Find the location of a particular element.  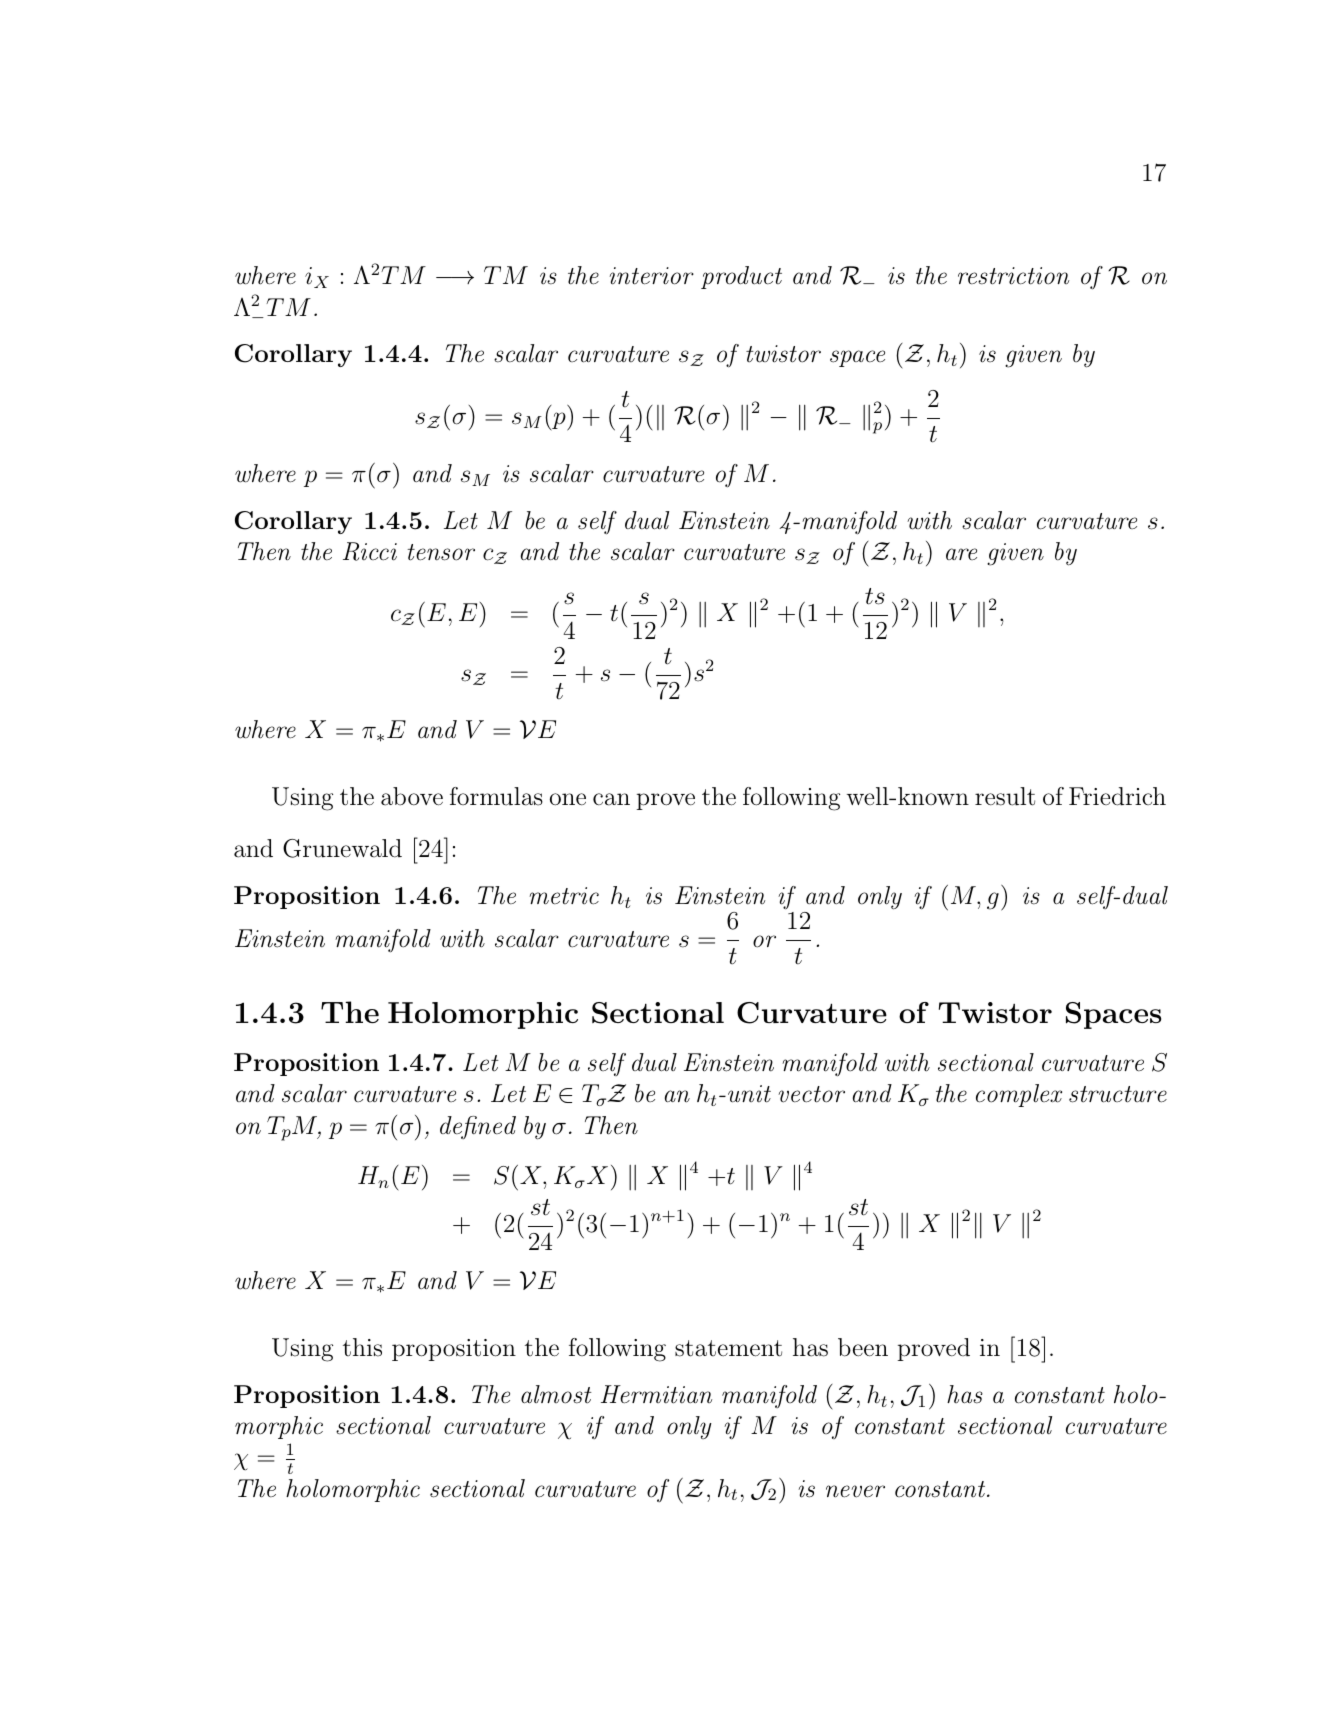

never is located at coordinates (855, 1491).
